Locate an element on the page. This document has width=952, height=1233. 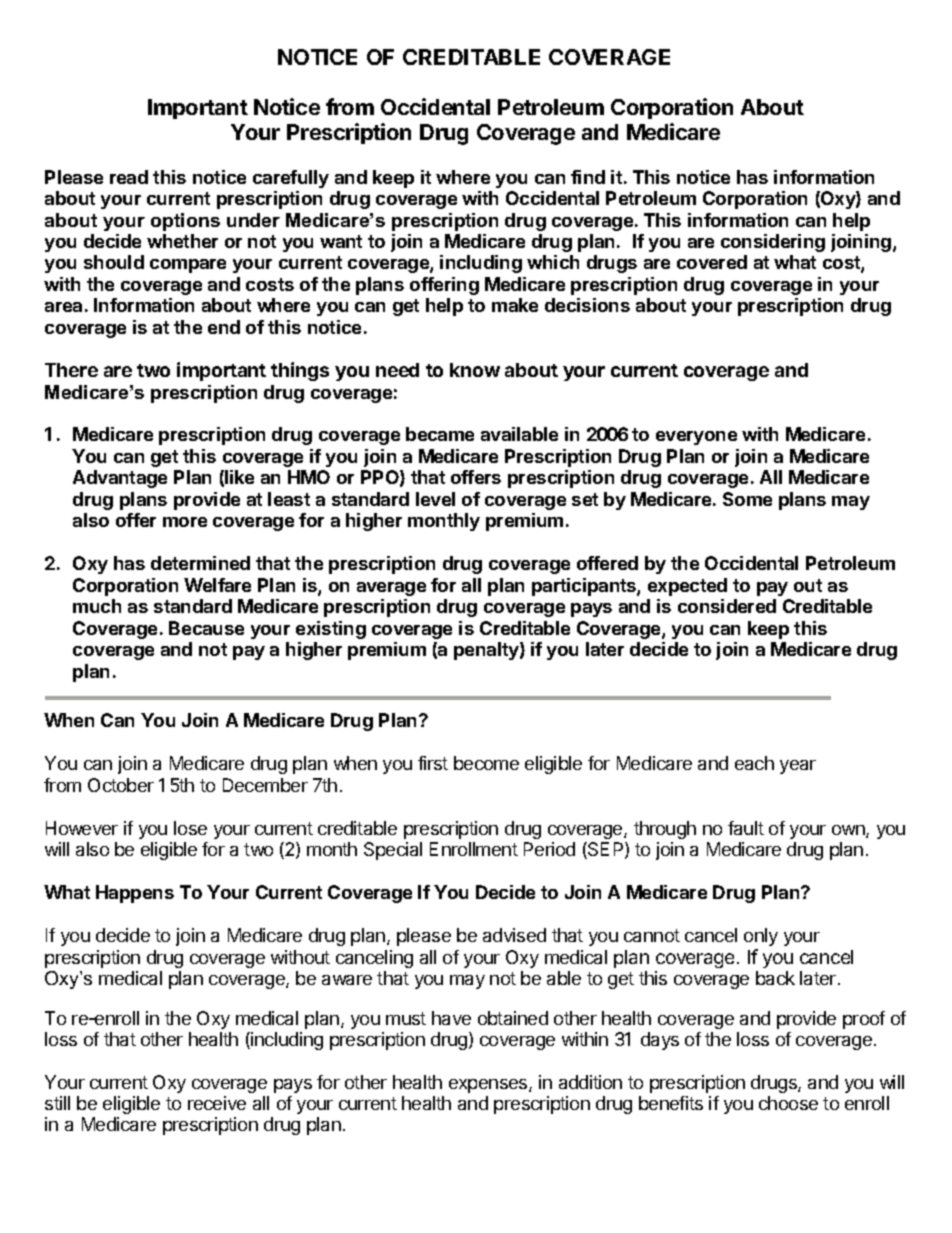
want is located at coordinates (341, 241).
